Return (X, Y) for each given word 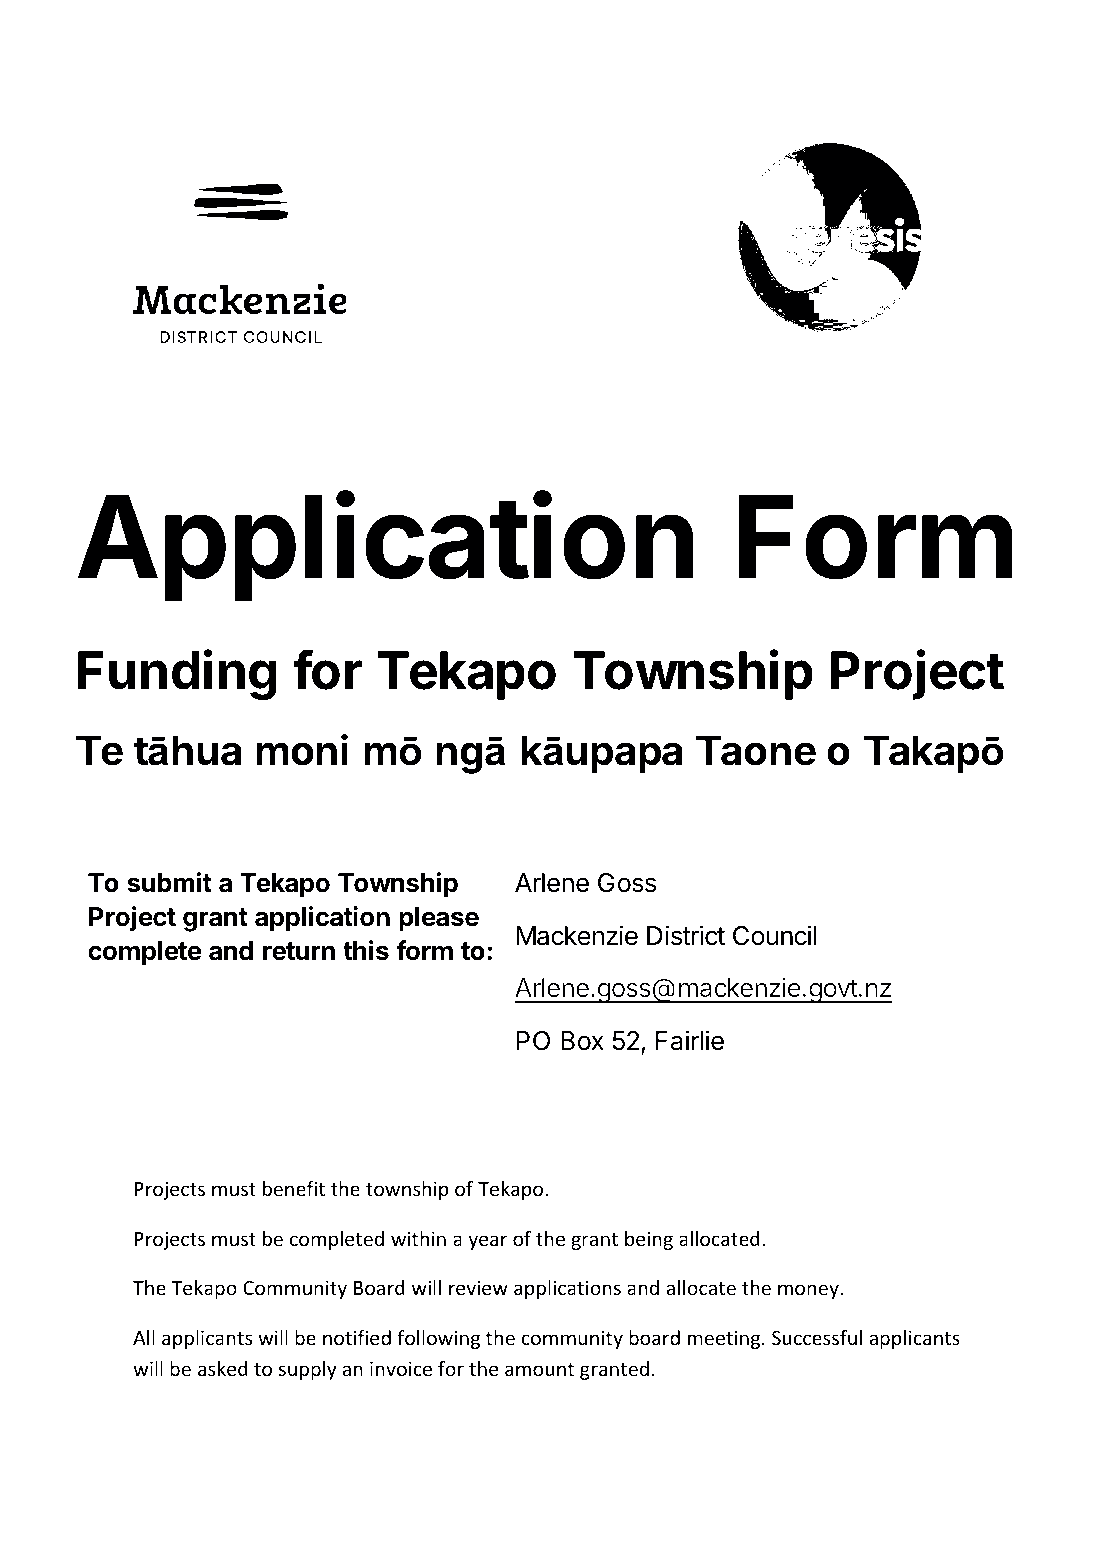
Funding (177, 674)
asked (223, 1368)
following (438, 1339)
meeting (725, 1339)
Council (775, 935)
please (439, 919)
